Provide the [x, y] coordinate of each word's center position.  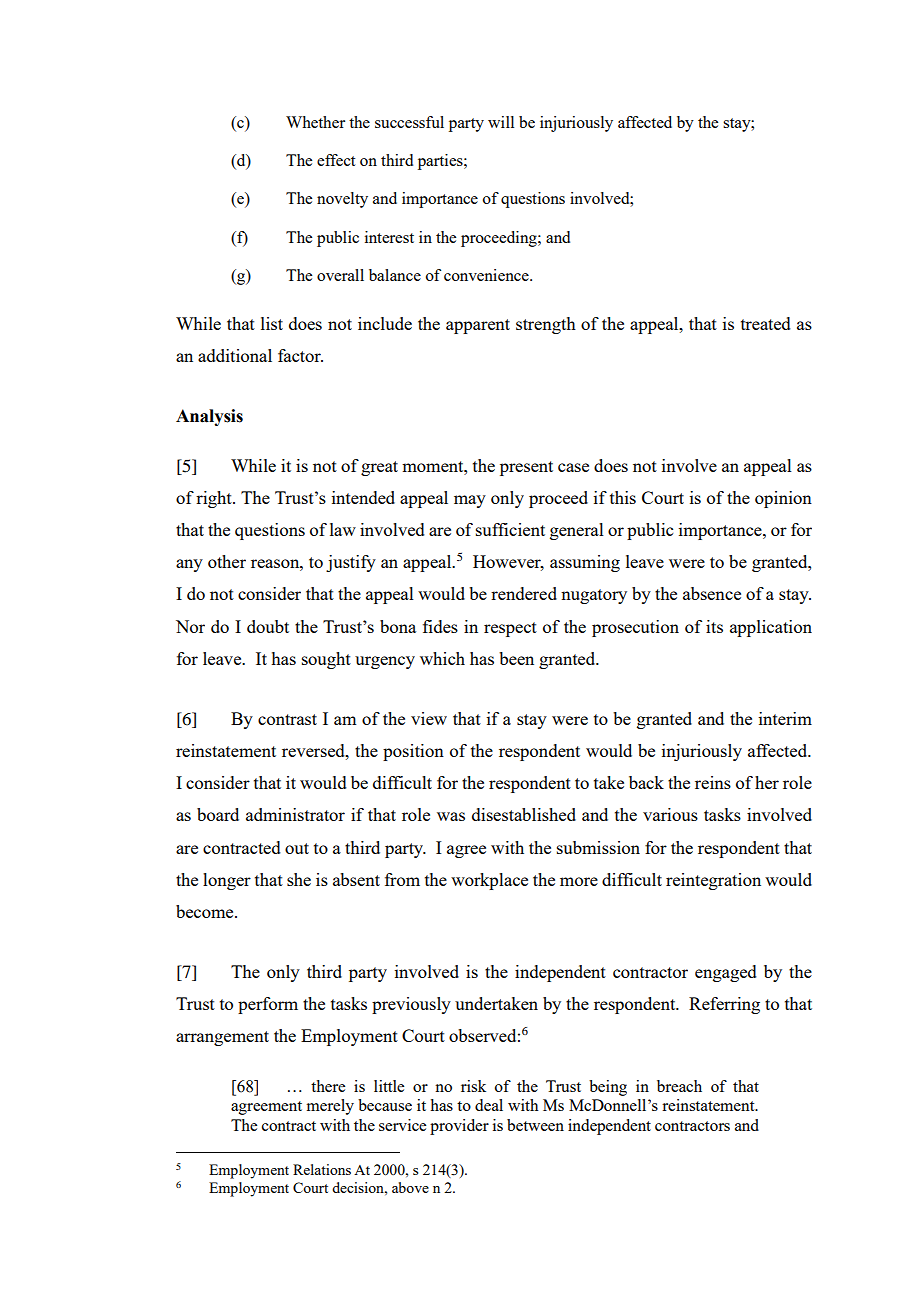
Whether [315, 122]
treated [766, 323]
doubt [268, 626]
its [714, 626]
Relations [322, 1169]
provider [459, 1127]
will [501, 122]
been [516, 658]
